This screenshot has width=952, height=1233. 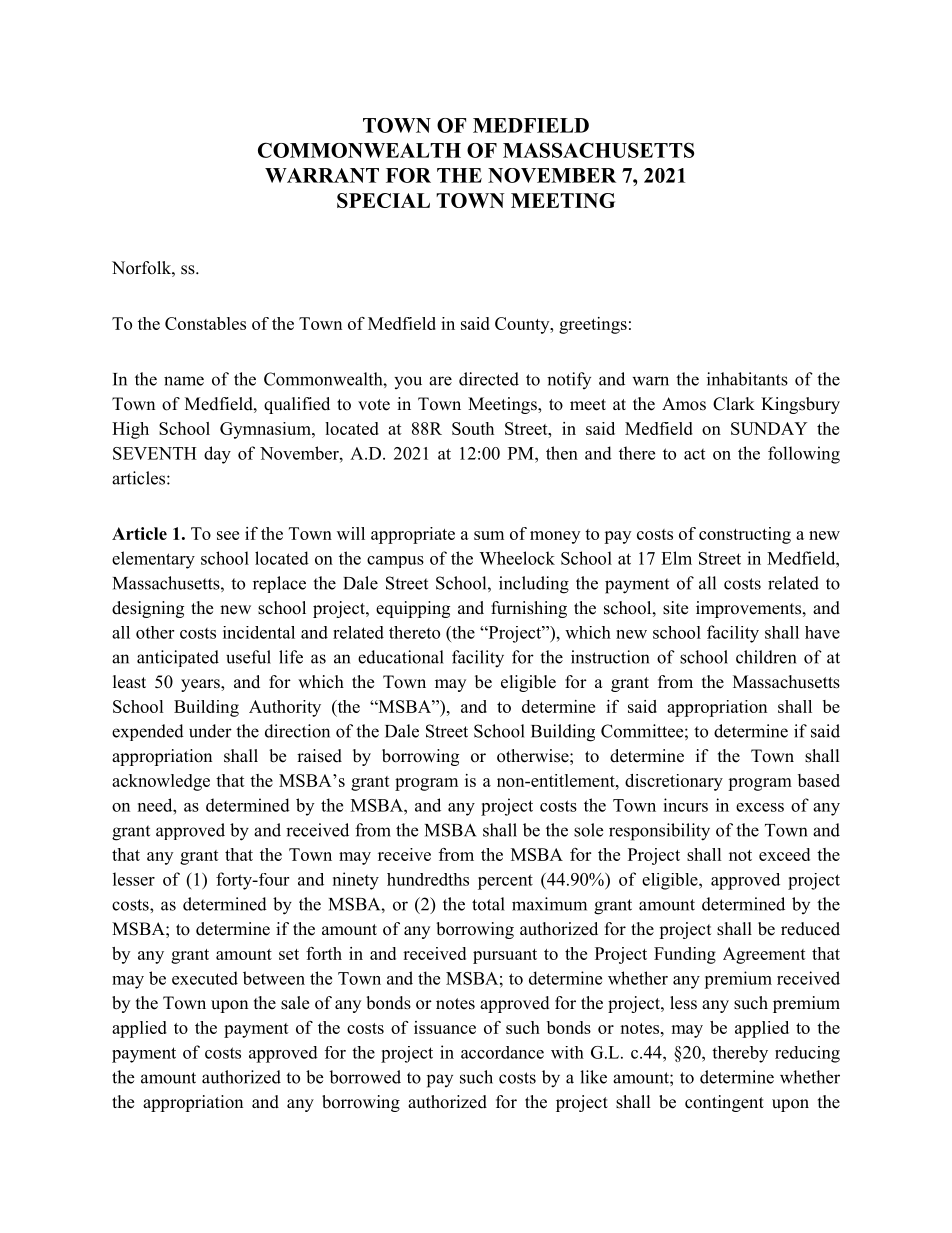 What do you see at coordinates (502, 1052) in the screenshot?
I see `accordance` at bounding box center [502, 1052].
